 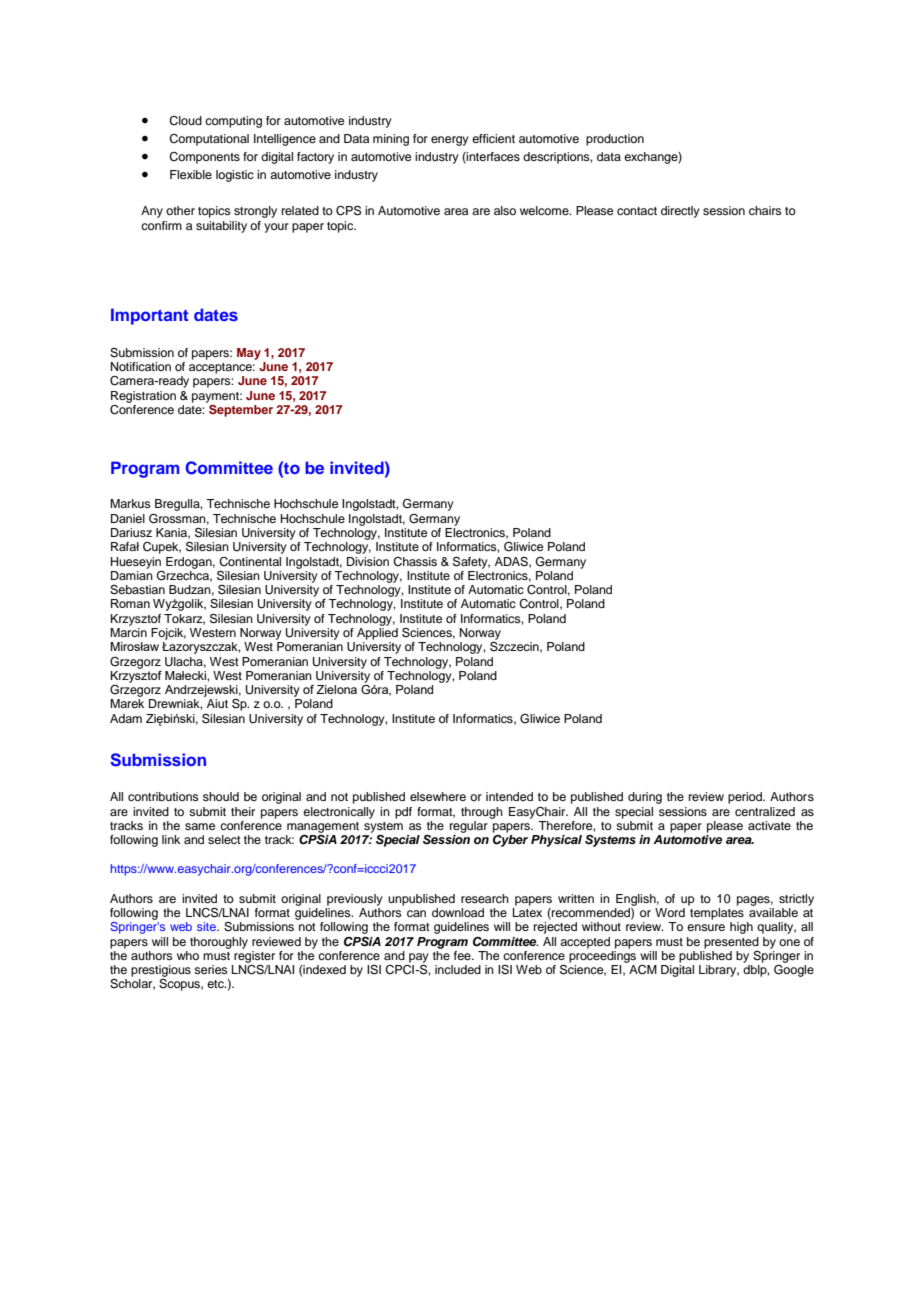 I want to click on Computational, so click(x=209, y=140).
